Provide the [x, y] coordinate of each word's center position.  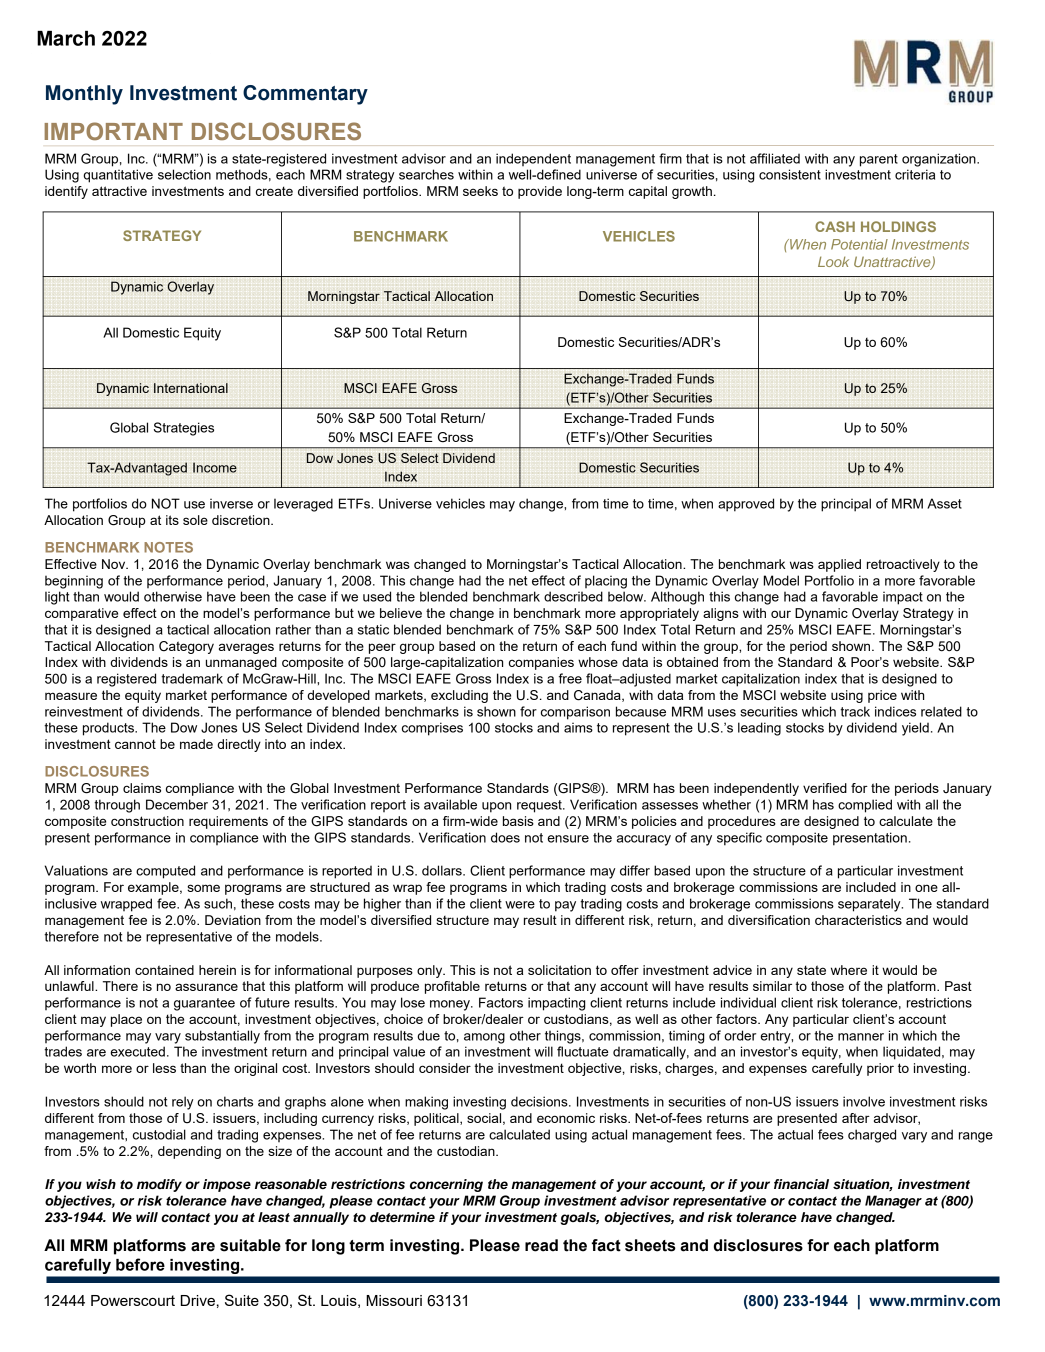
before [140, 1264]
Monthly [84, 95]
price [882, 696]
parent [879, 160]
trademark [192, 678]
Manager [893, 1202]
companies [541, 663]
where [849, 970]
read [541, 1245]
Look [833, 261]
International [191, 388]
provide [540, 192]
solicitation [559, 970]
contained [164, 970]
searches [426, 174]
